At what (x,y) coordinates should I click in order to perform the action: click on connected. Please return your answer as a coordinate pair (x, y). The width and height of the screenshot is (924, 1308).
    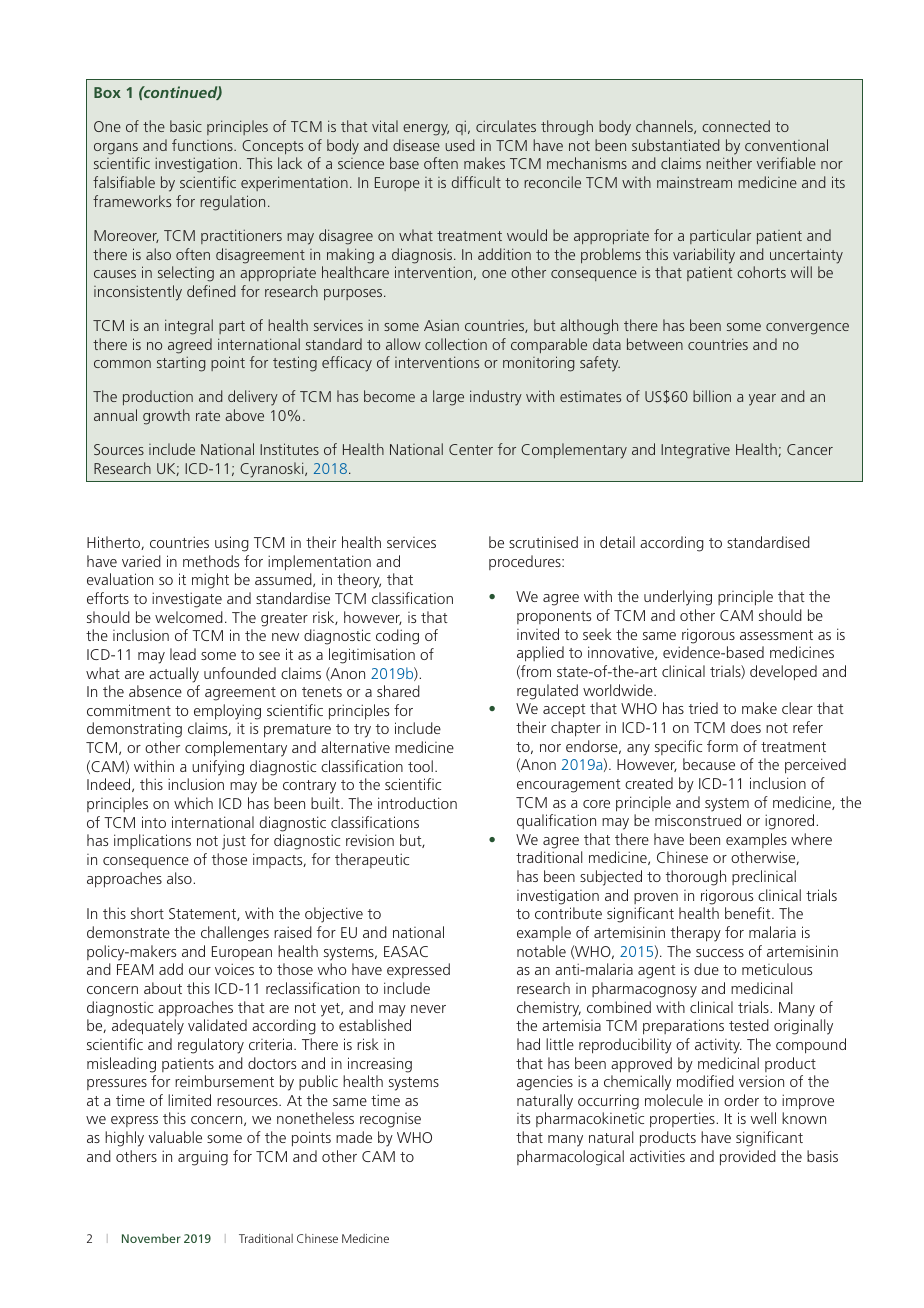
    Looking at the image, I should click on (736, 126).
